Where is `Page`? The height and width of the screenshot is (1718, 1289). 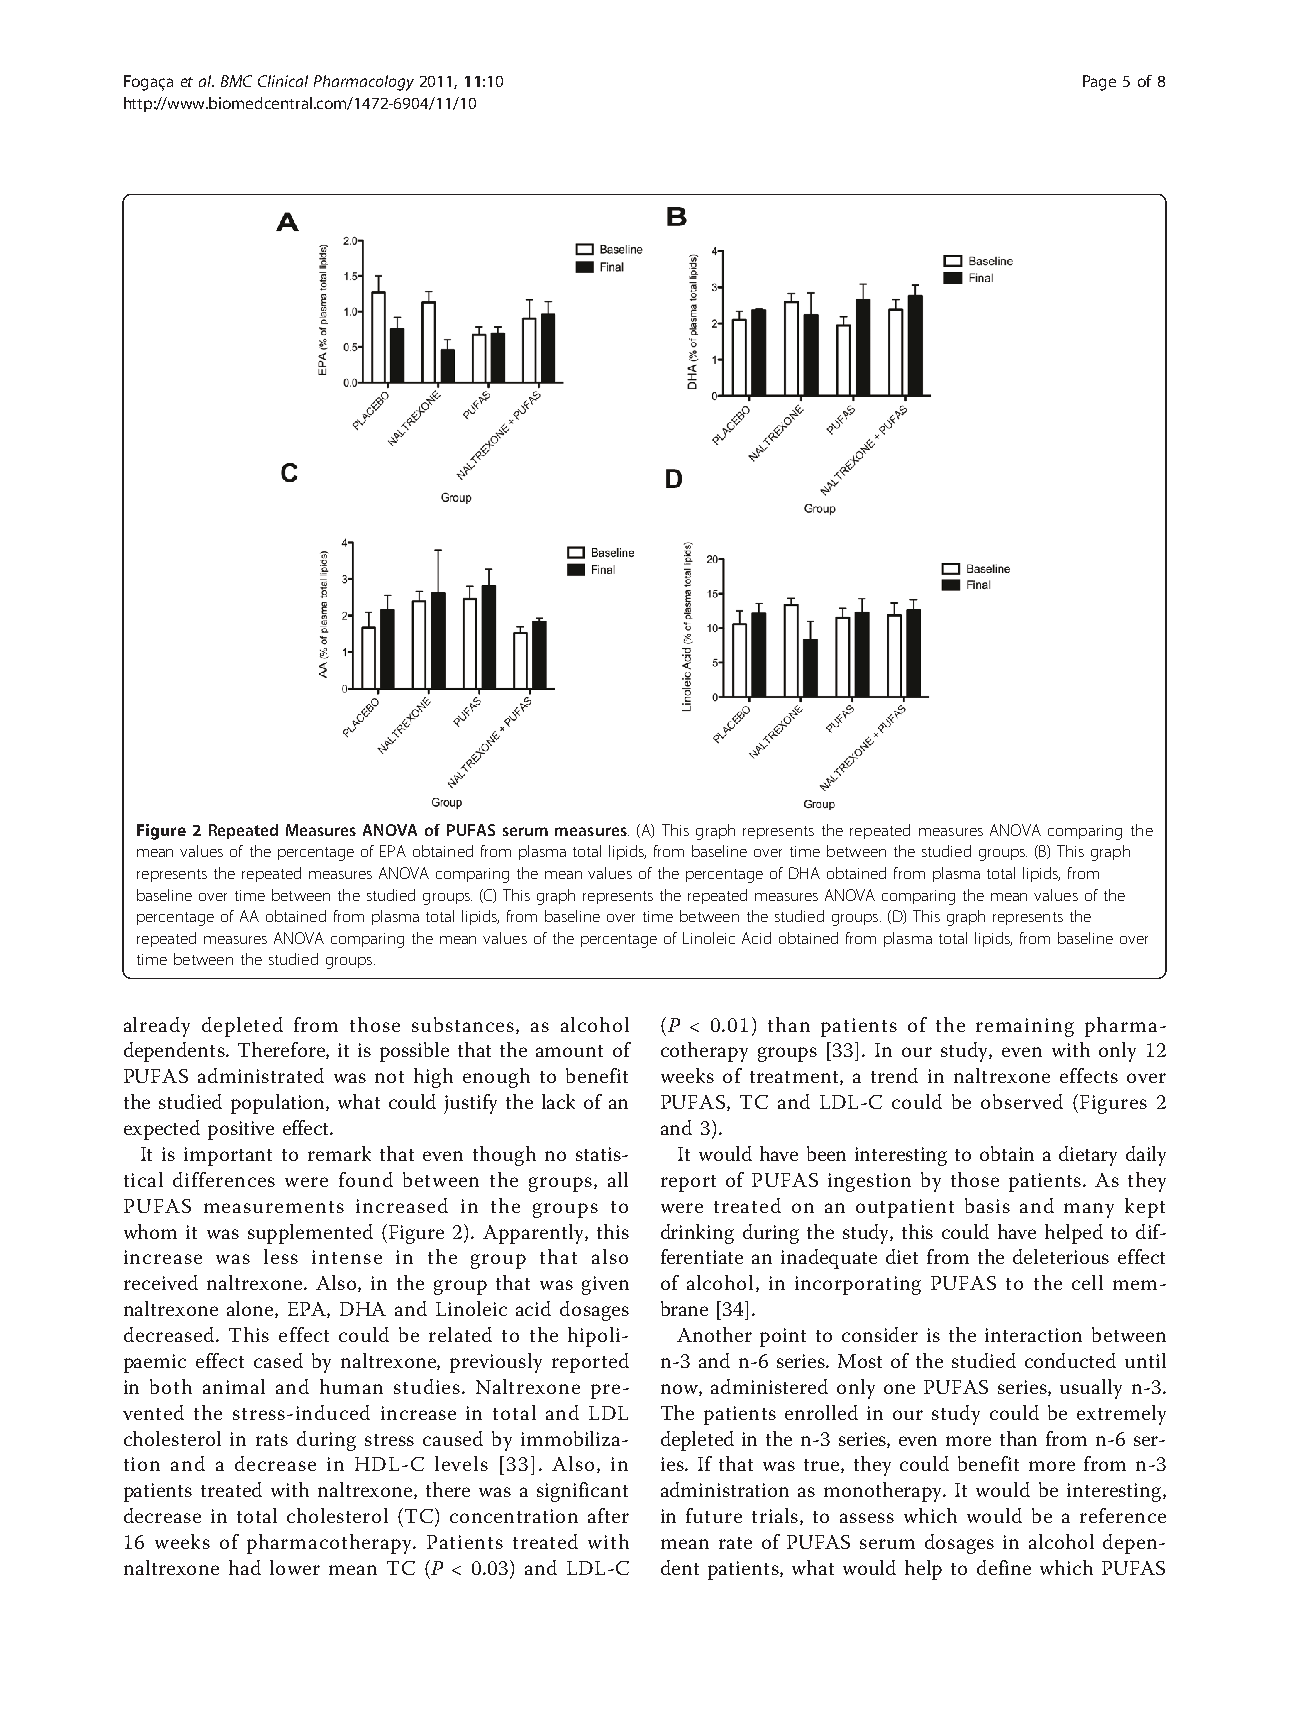 Page is located at coordinates (1099, 83).
